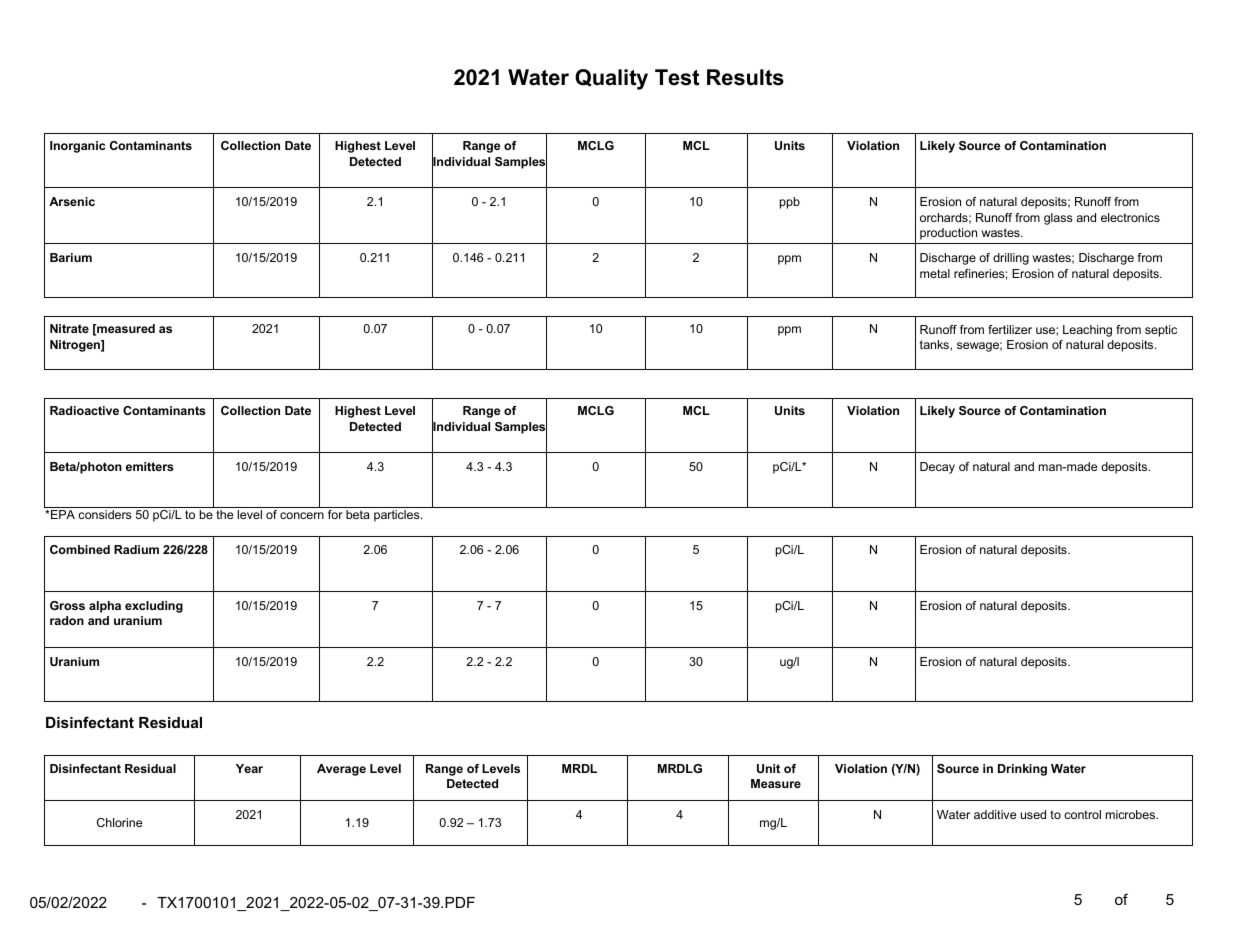 The image size is (1233, 952). What do you see at coordinates (1011, 259) in the image?
I see `drilling` at bounding box center [1011, 259].
